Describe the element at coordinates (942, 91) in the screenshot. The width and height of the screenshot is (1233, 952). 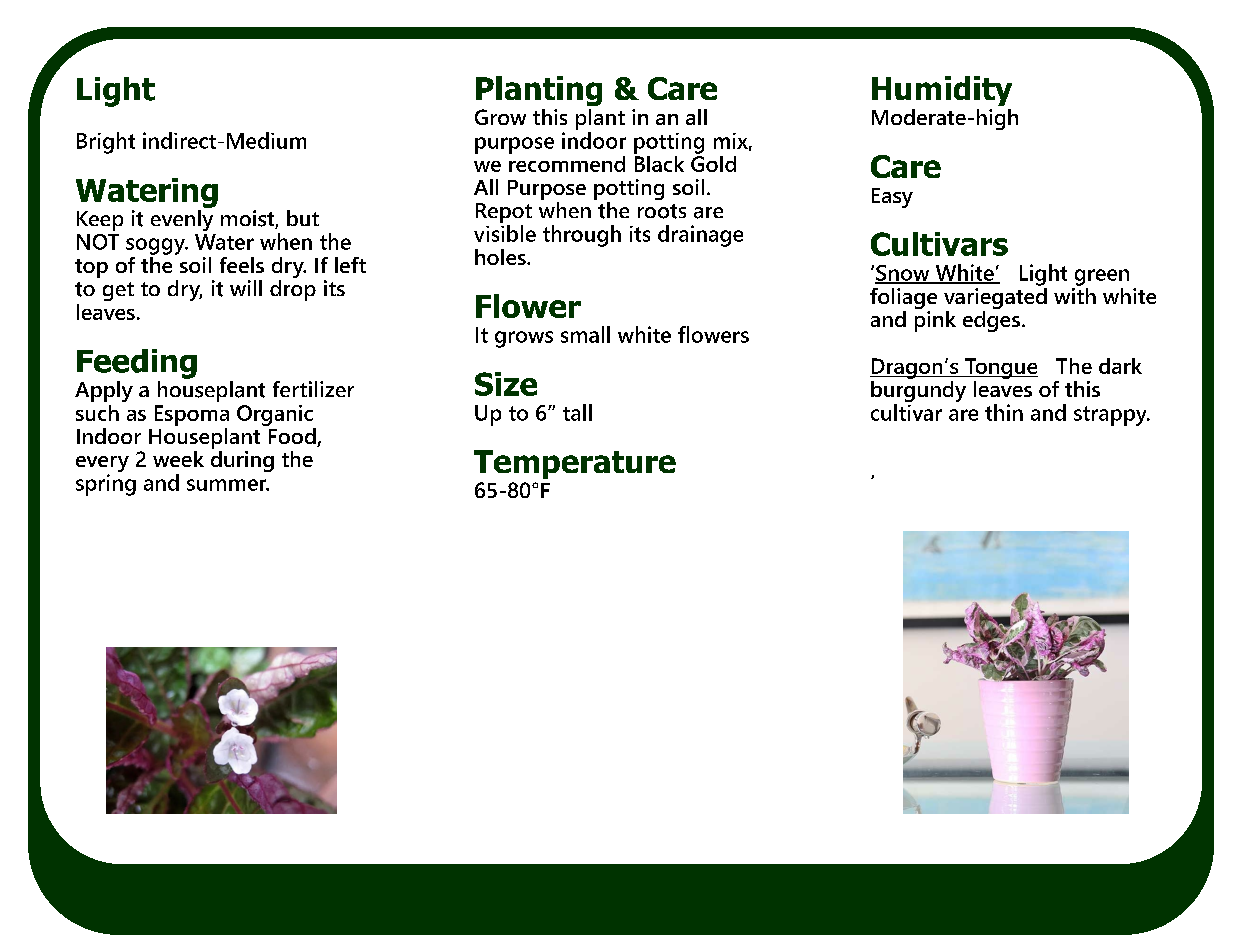
I see `Humidity` at that location.
